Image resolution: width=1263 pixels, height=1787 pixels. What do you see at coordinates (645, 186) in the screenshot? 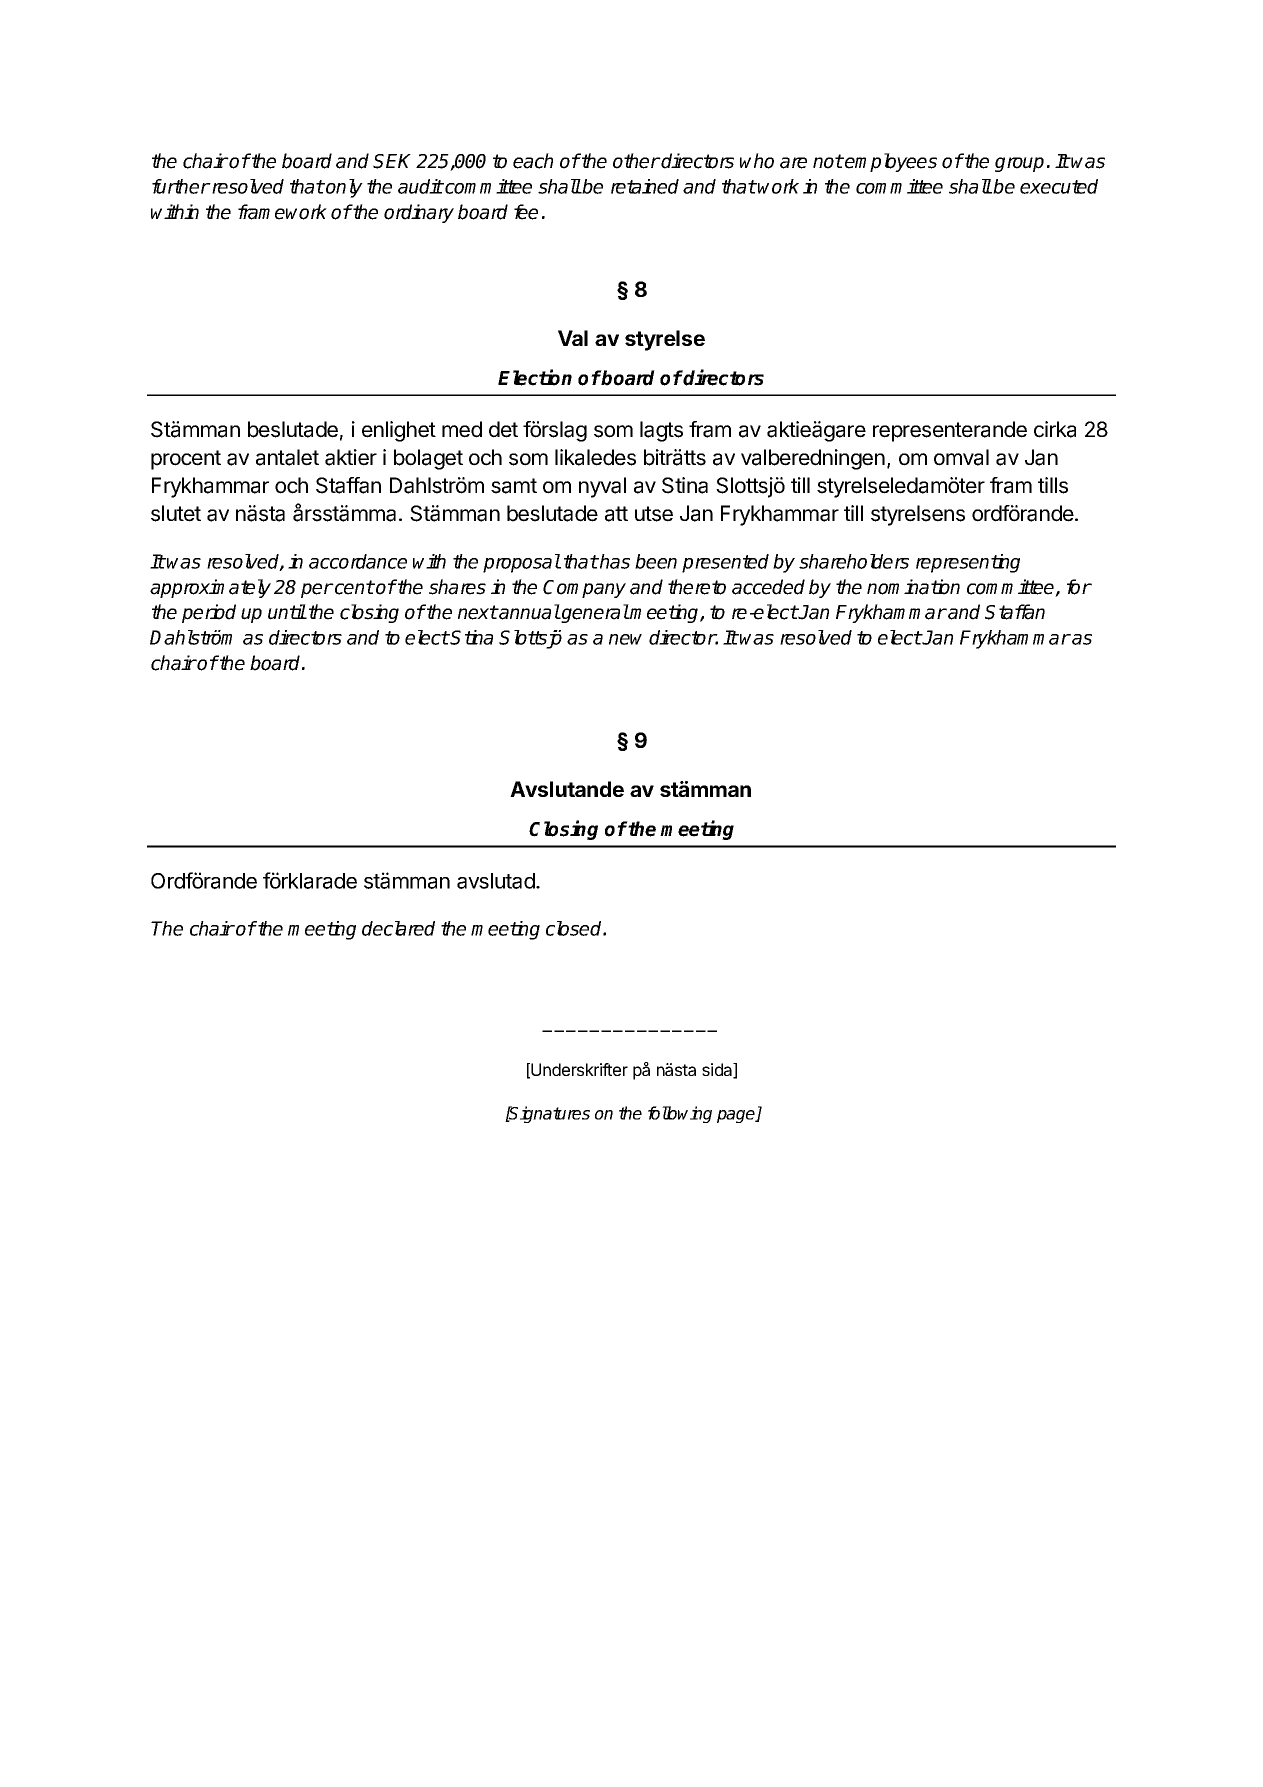
I see `retained` at bounding box center [645, 186].
